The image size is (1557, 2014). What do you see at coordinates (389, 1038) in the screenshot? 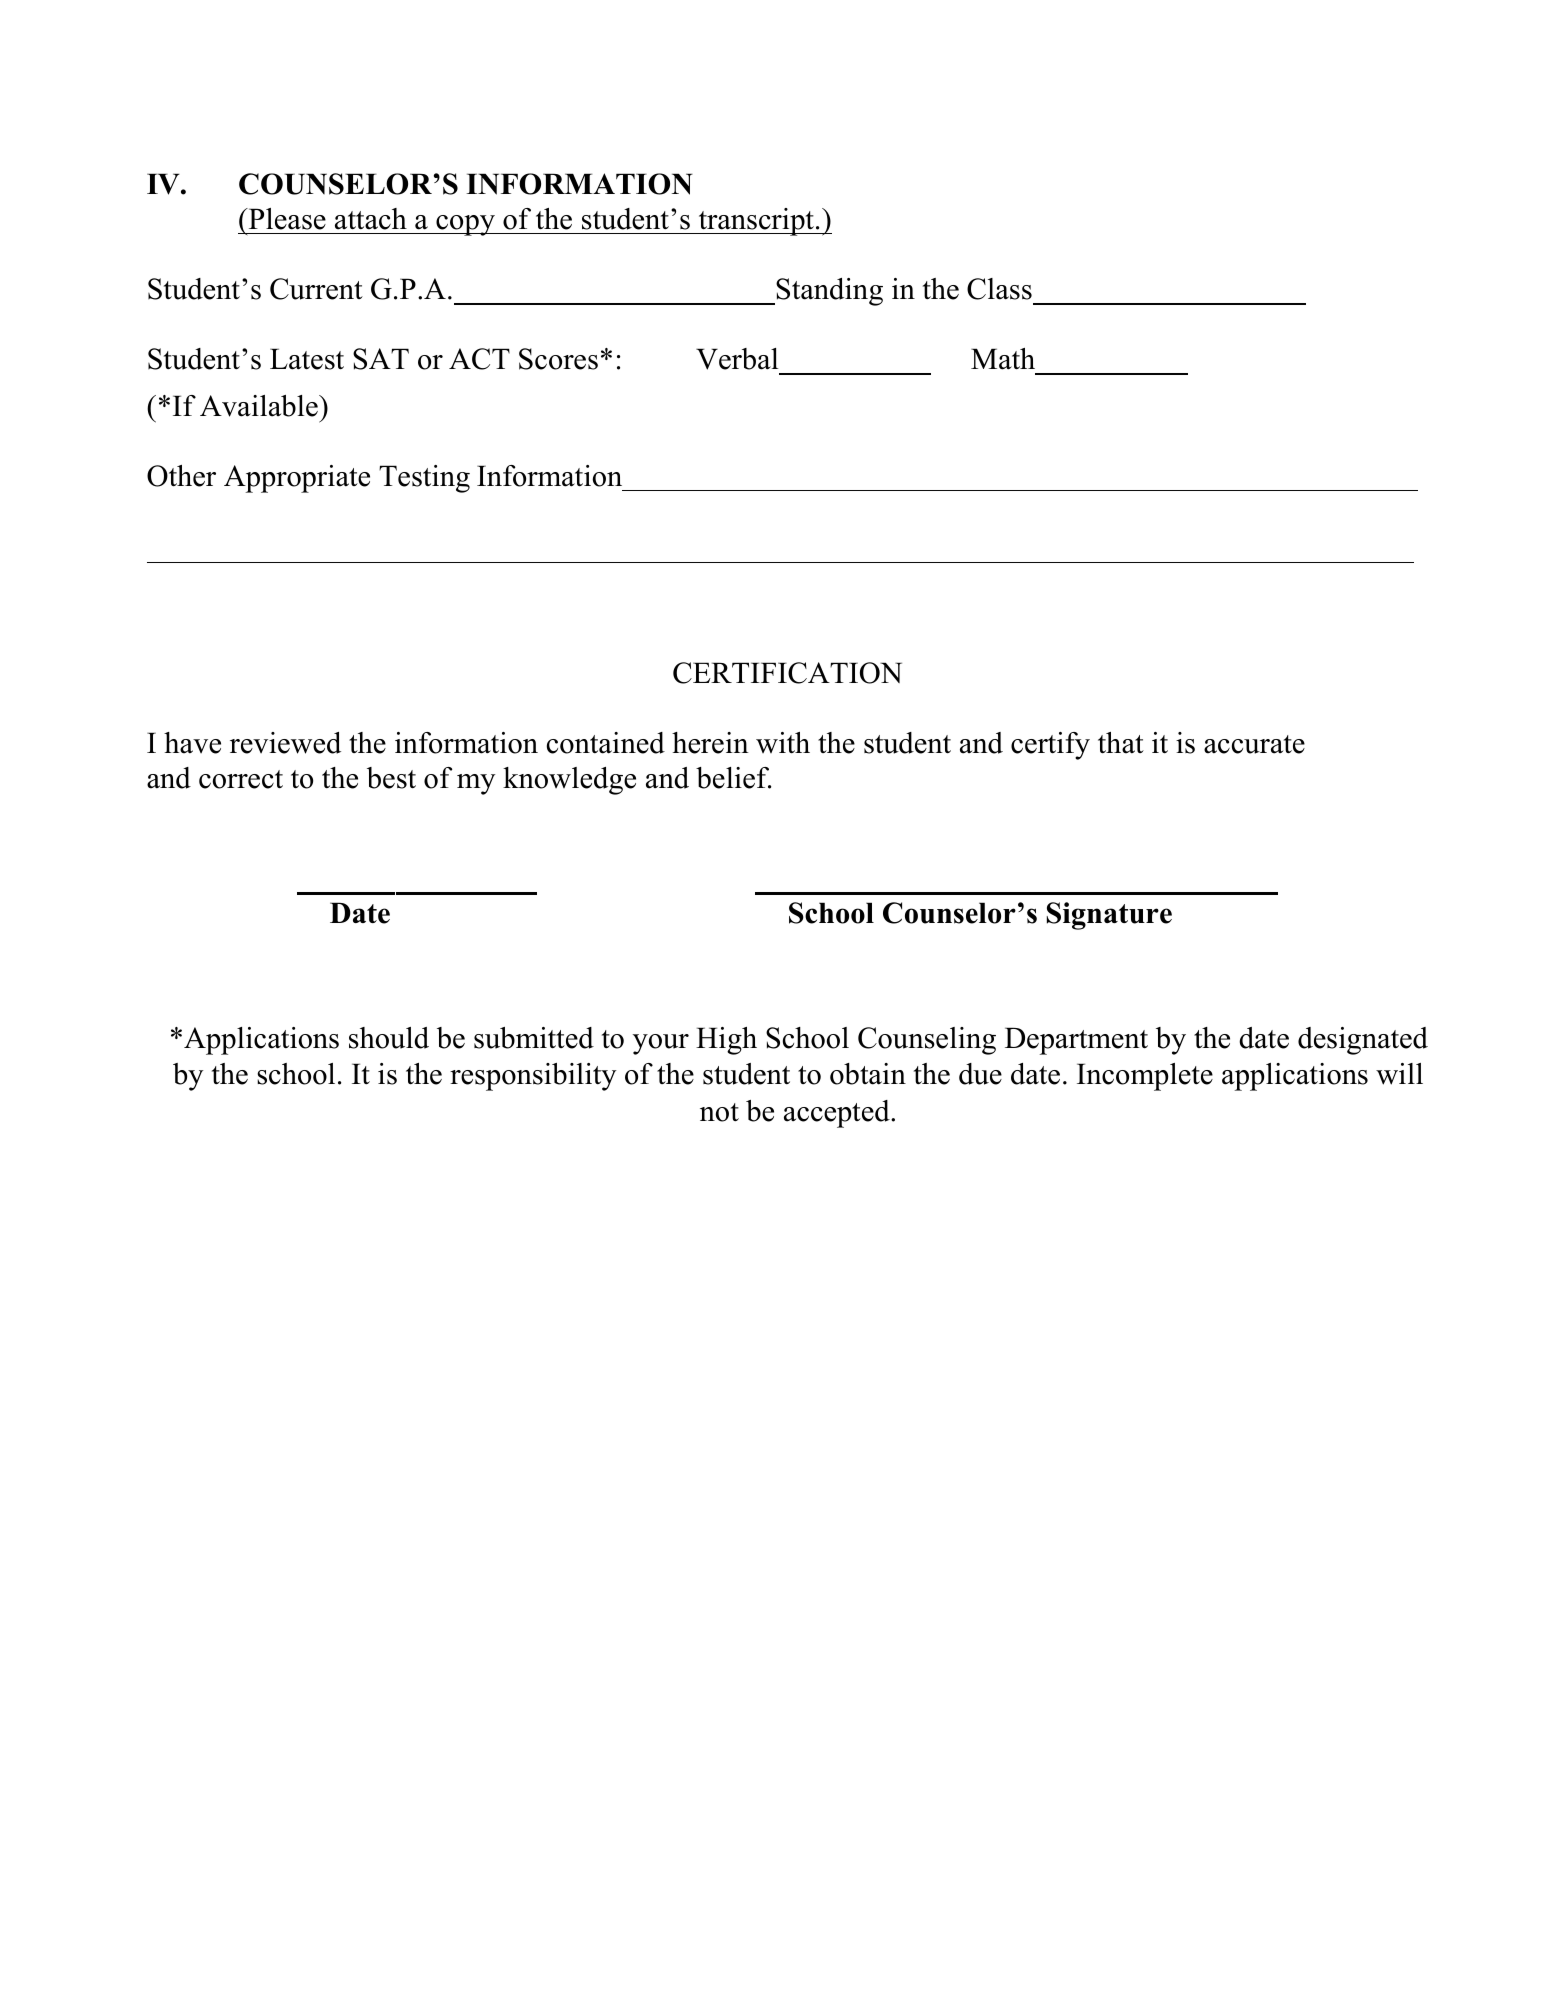
I see `should` at bounding box center [389, 1038].
